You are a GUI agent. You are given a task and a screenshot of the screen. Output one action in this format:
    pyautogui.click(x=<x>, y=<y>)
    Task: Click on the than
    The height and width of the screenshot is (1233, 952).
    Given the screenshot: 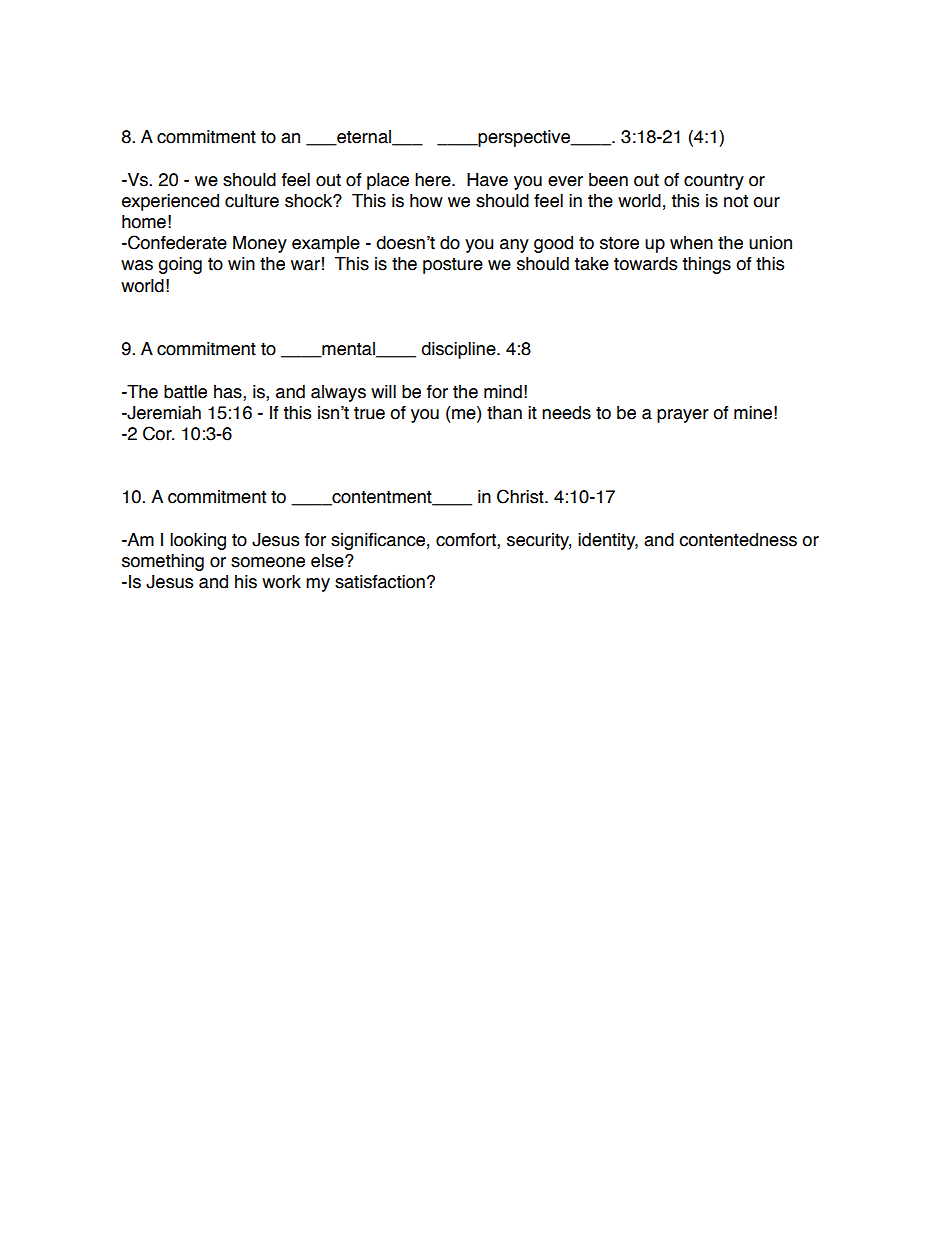 What is the action you would take?
    pyautogui.click(x=504, y=413)
